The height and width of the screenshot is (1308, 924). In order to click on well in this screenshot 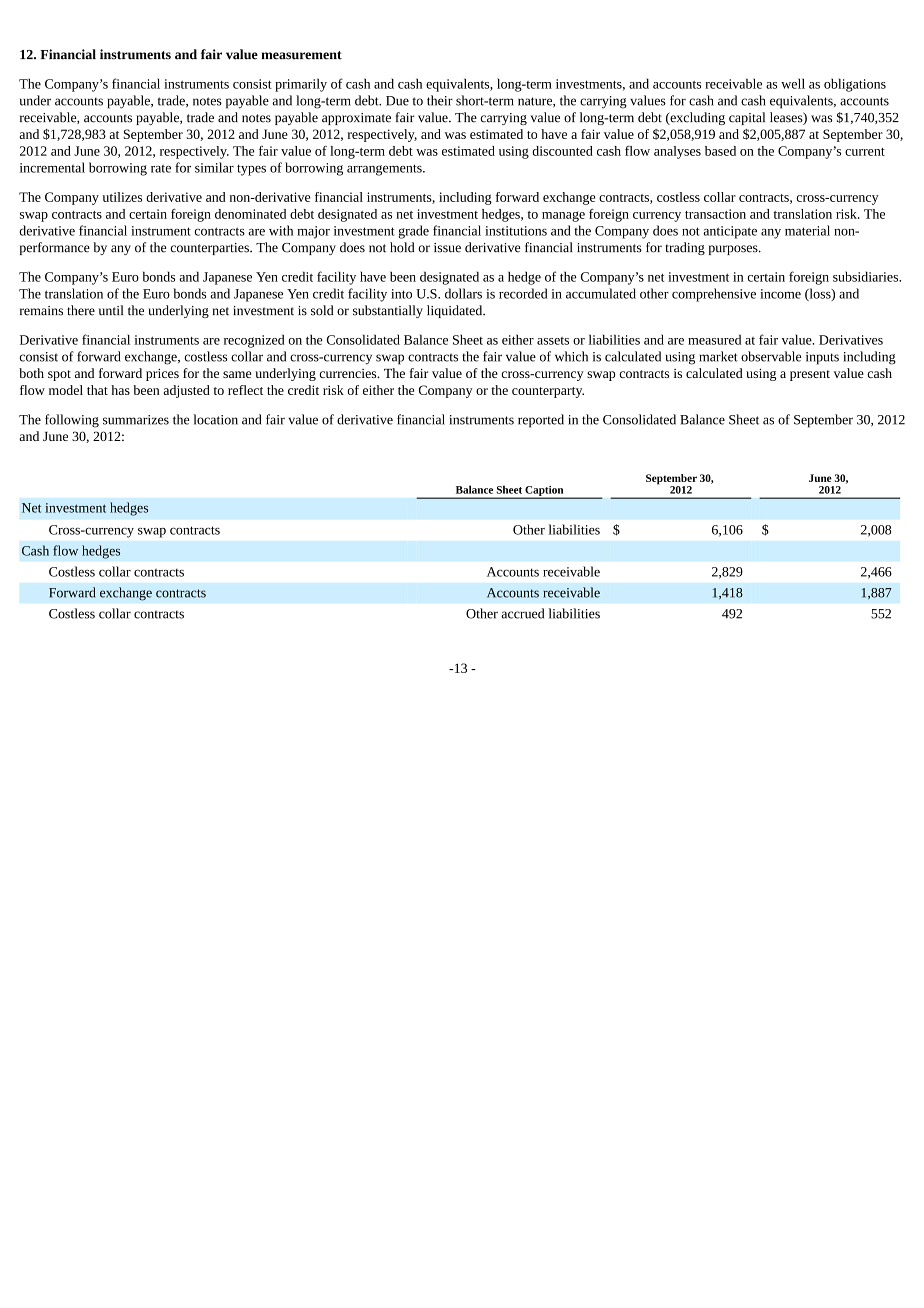, I will do `click(793, 83)`.
